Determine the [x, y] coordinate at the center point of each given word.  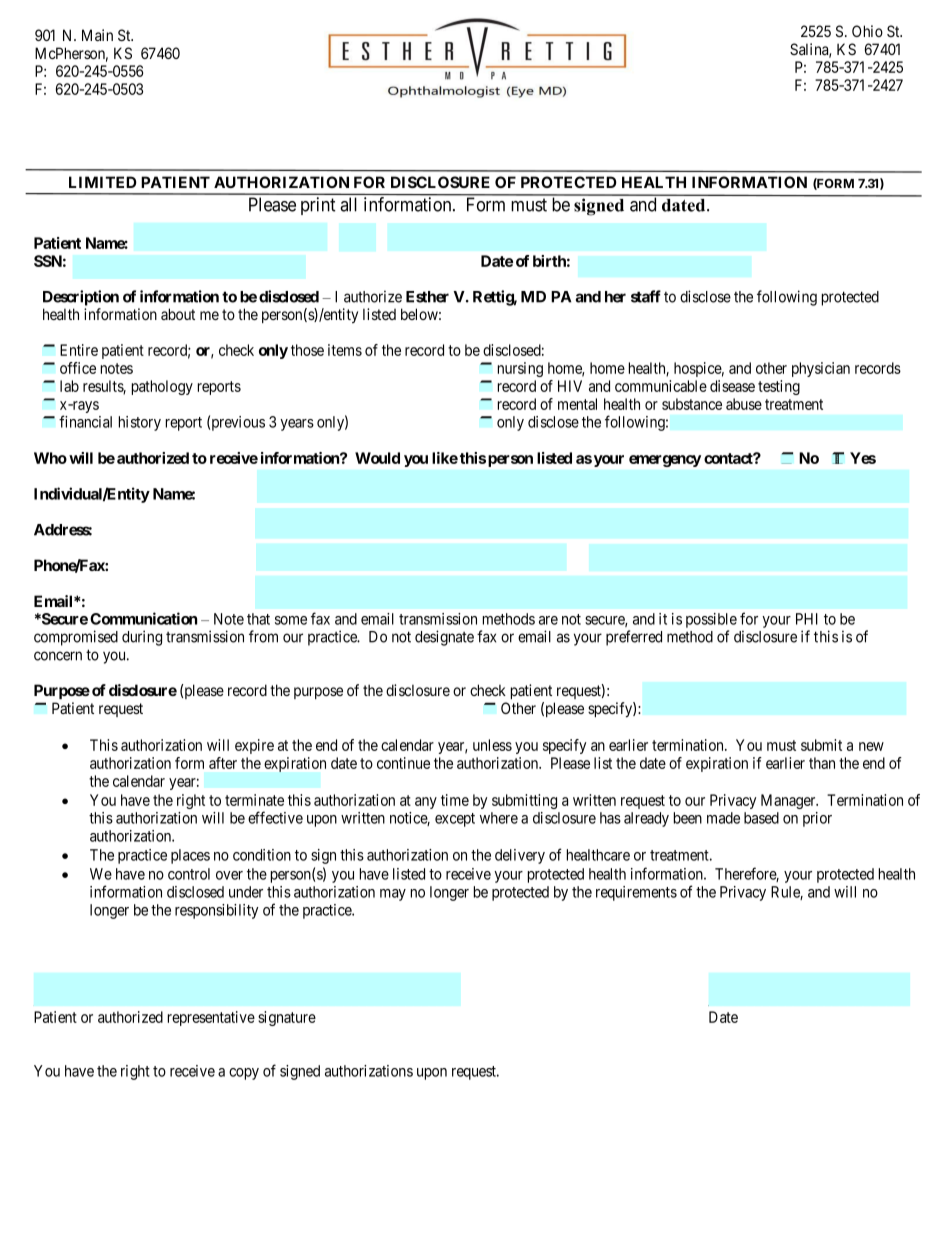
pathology [162, 387]
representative [211, 1018]
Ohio [867, 31]
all [348, 204]
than [822, 763]
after [223, 763]
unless [492, 745]
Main [97, 35]
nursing [520, 369]
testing [779, 387]
